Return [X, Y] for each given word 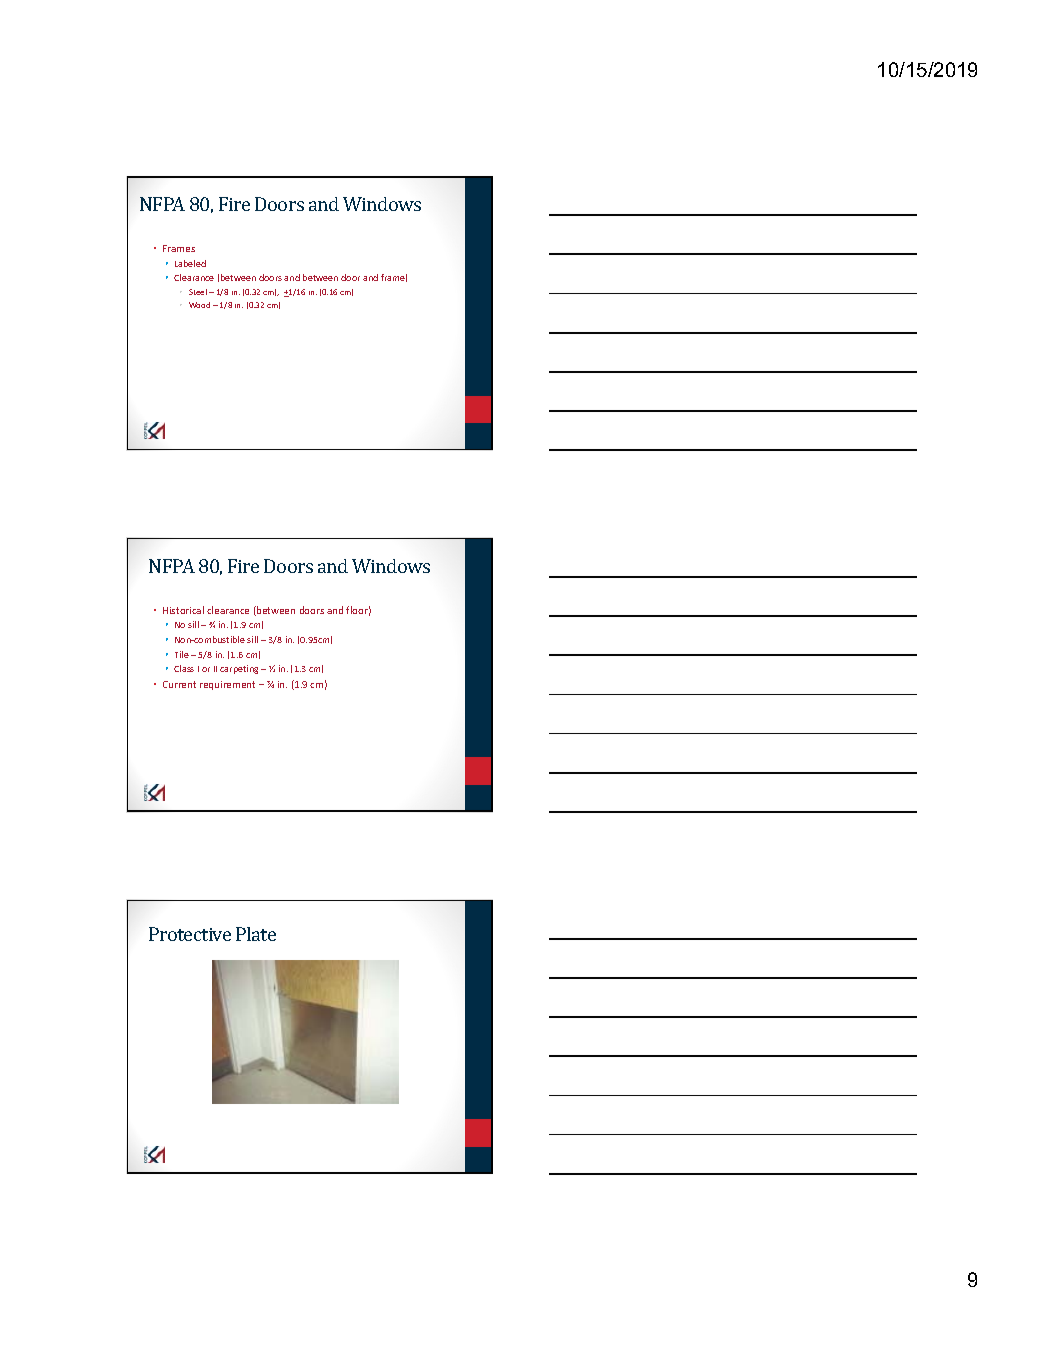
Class [184, 668]
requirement [227, 685]
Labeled [190, 263]
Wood [199, 305]
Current [179, 684]
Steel [198, 292]
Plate [256, 934]
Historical [183, 610]
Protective [190, 934]
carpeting [241, 669]
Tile [182, 654]
